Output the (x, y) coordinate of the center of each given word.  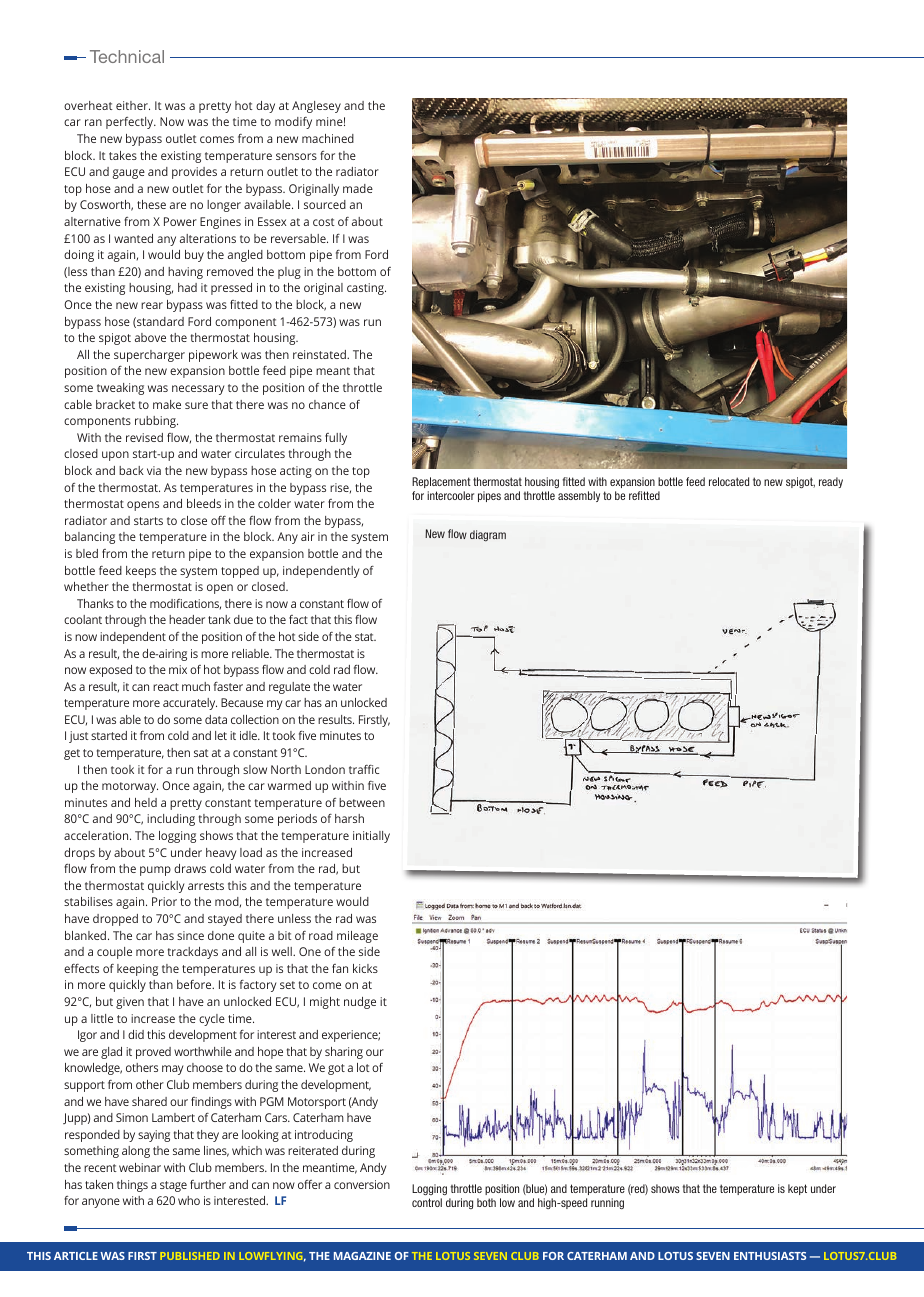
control (427, 1202)
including (171, 820)
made (358, 188)
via (154, 470)
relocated (729, 481)
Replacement (441, 482)
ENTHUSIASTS (770, 1256)
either (133, 105)
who (189, 1200)
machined (328, 138)
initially (371, 837)
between (362, 802)
